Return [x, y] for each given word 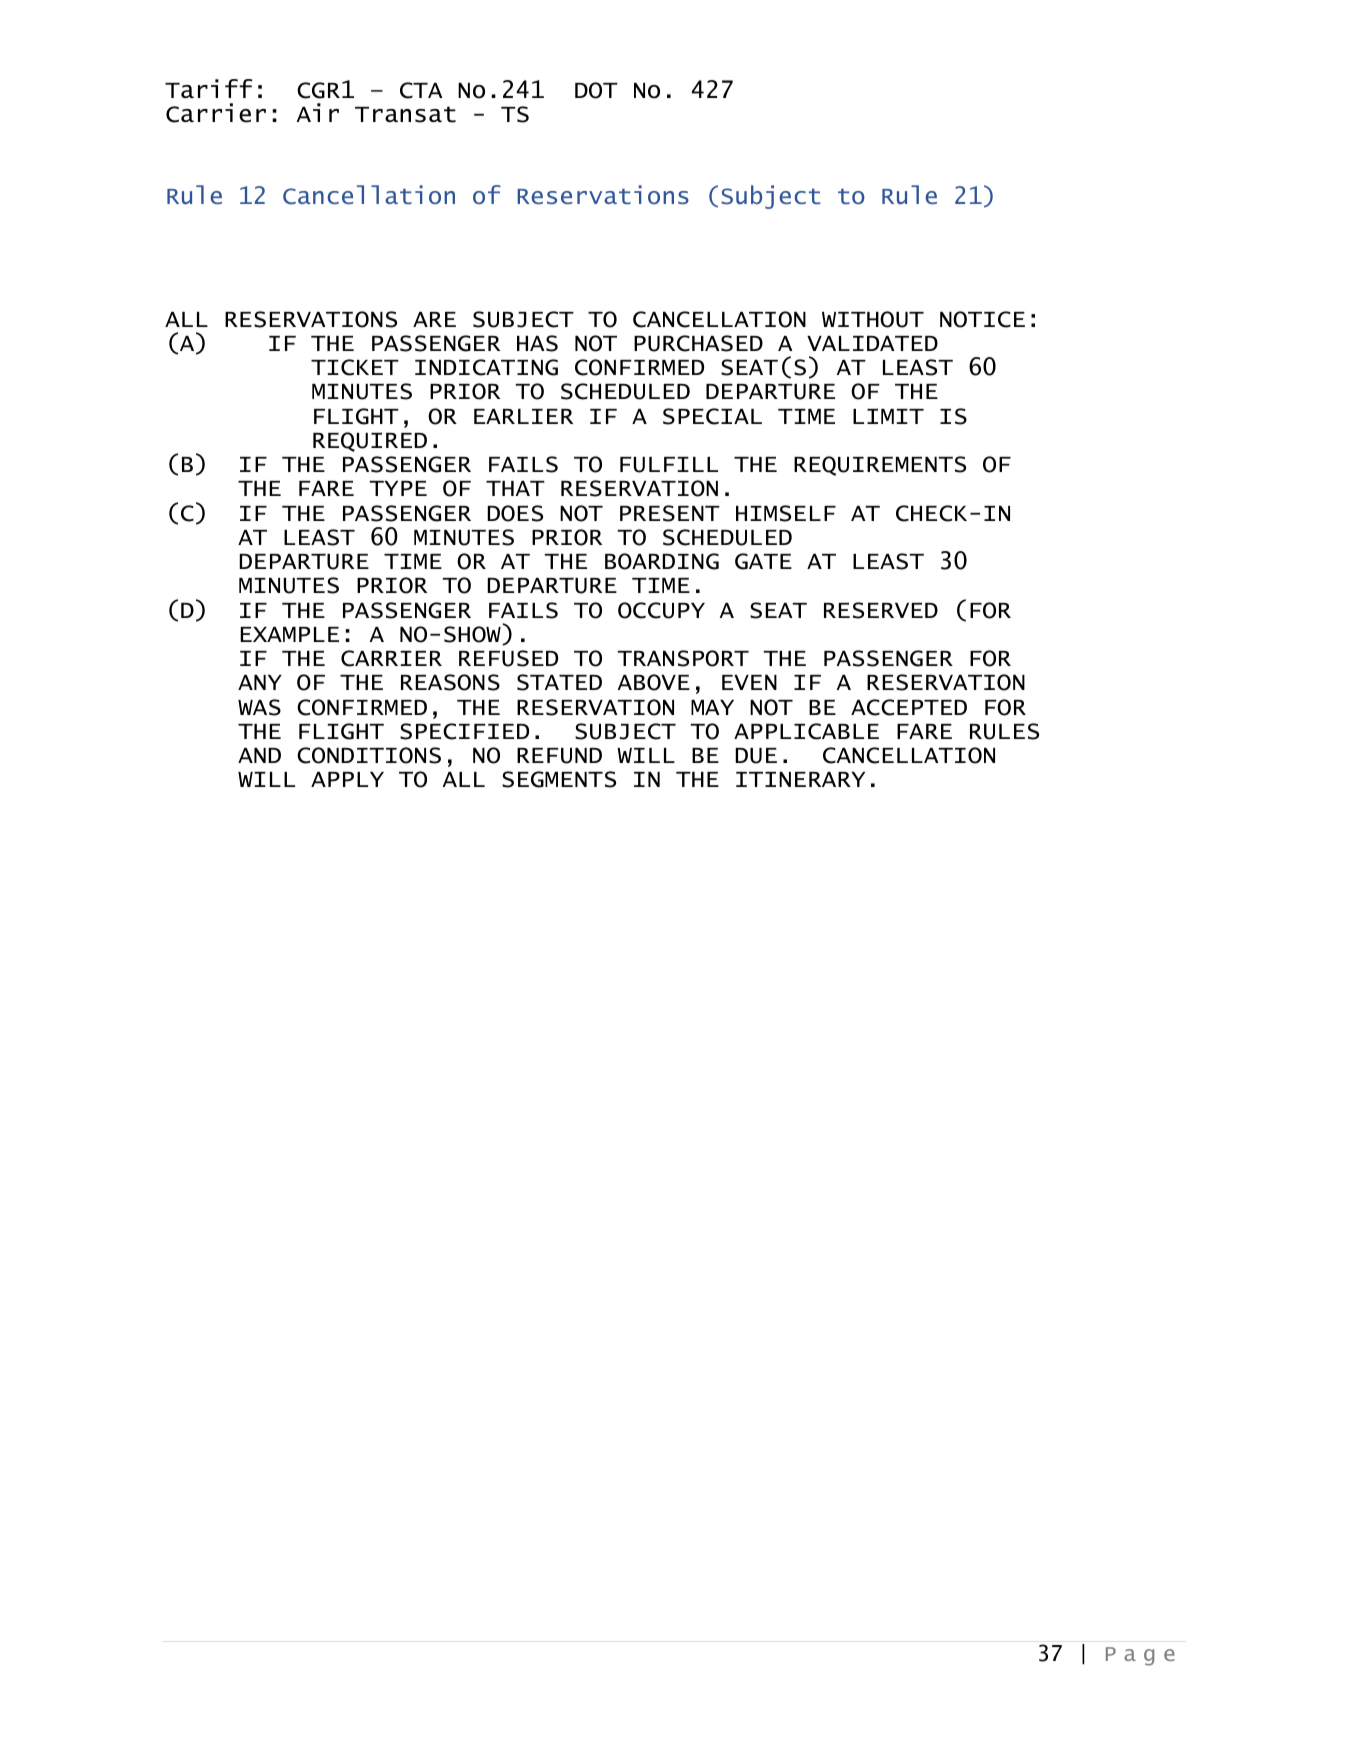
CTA [421, 90]
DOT [596, 90]
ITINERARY [800, 779]
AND [259, 755]
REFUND [559, 755]
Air [318, 112]
